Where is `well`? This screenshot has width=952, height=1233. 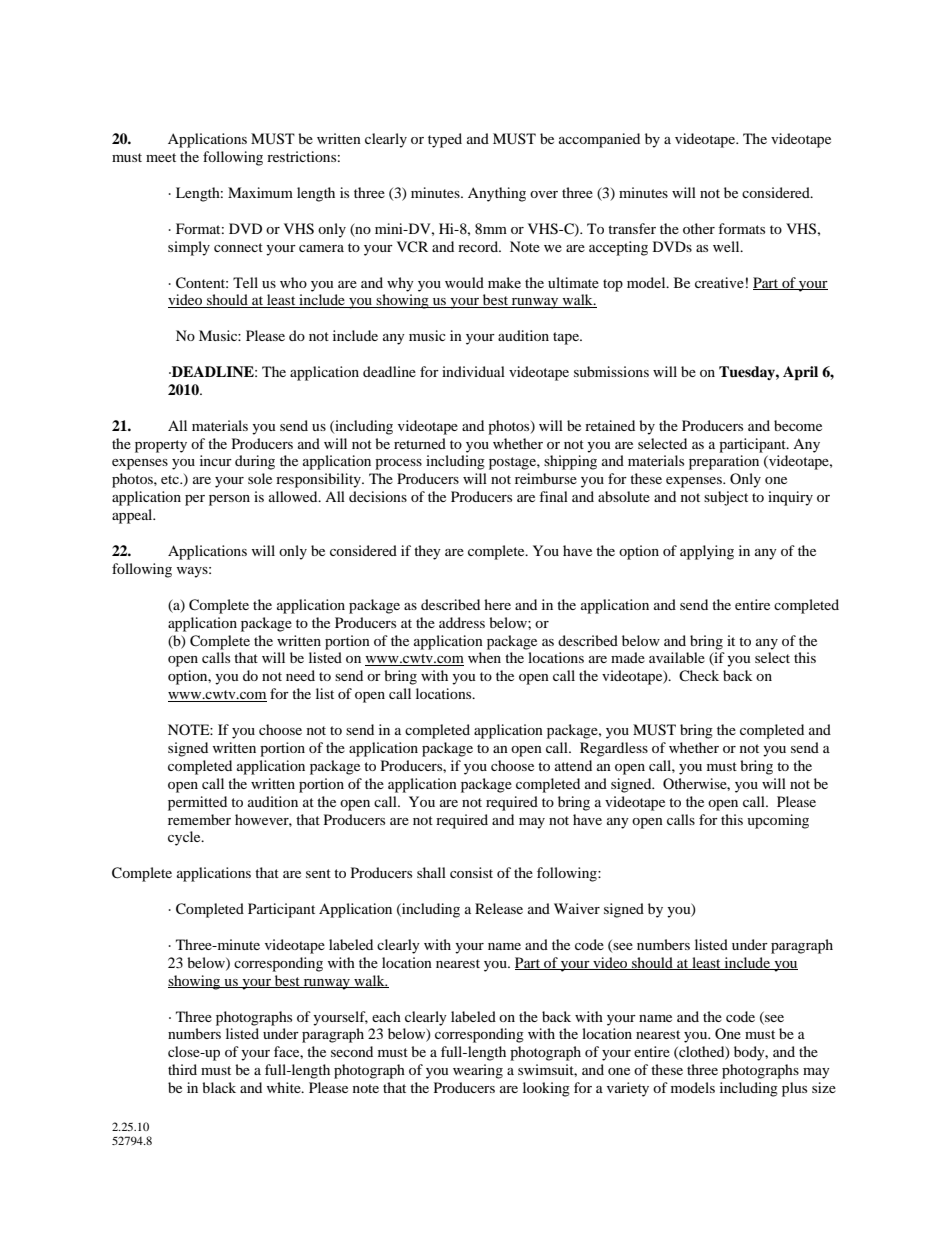
well is located at coordinates (727, 246).
